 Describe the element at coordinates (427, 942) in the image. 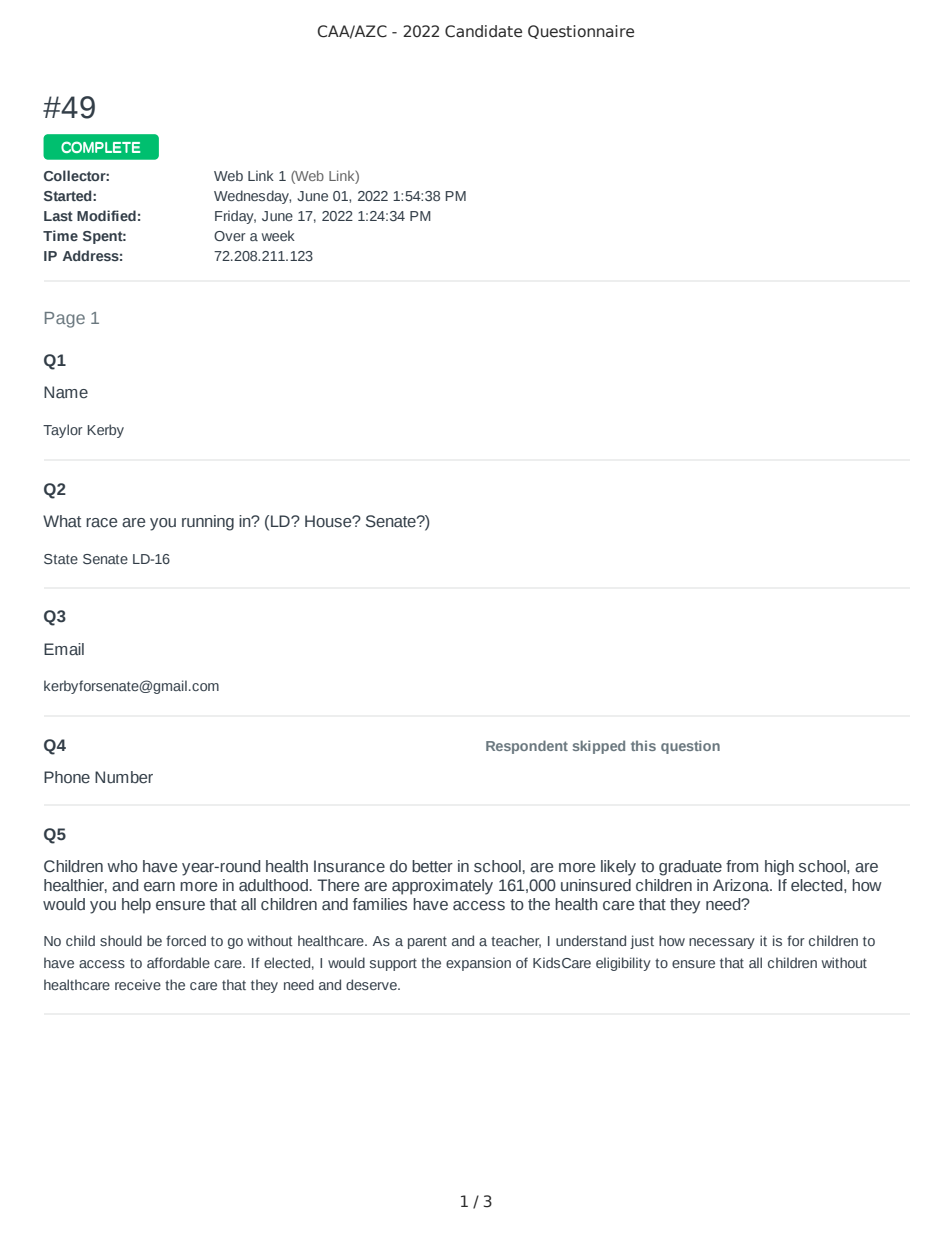

I see `parent` at that location.
